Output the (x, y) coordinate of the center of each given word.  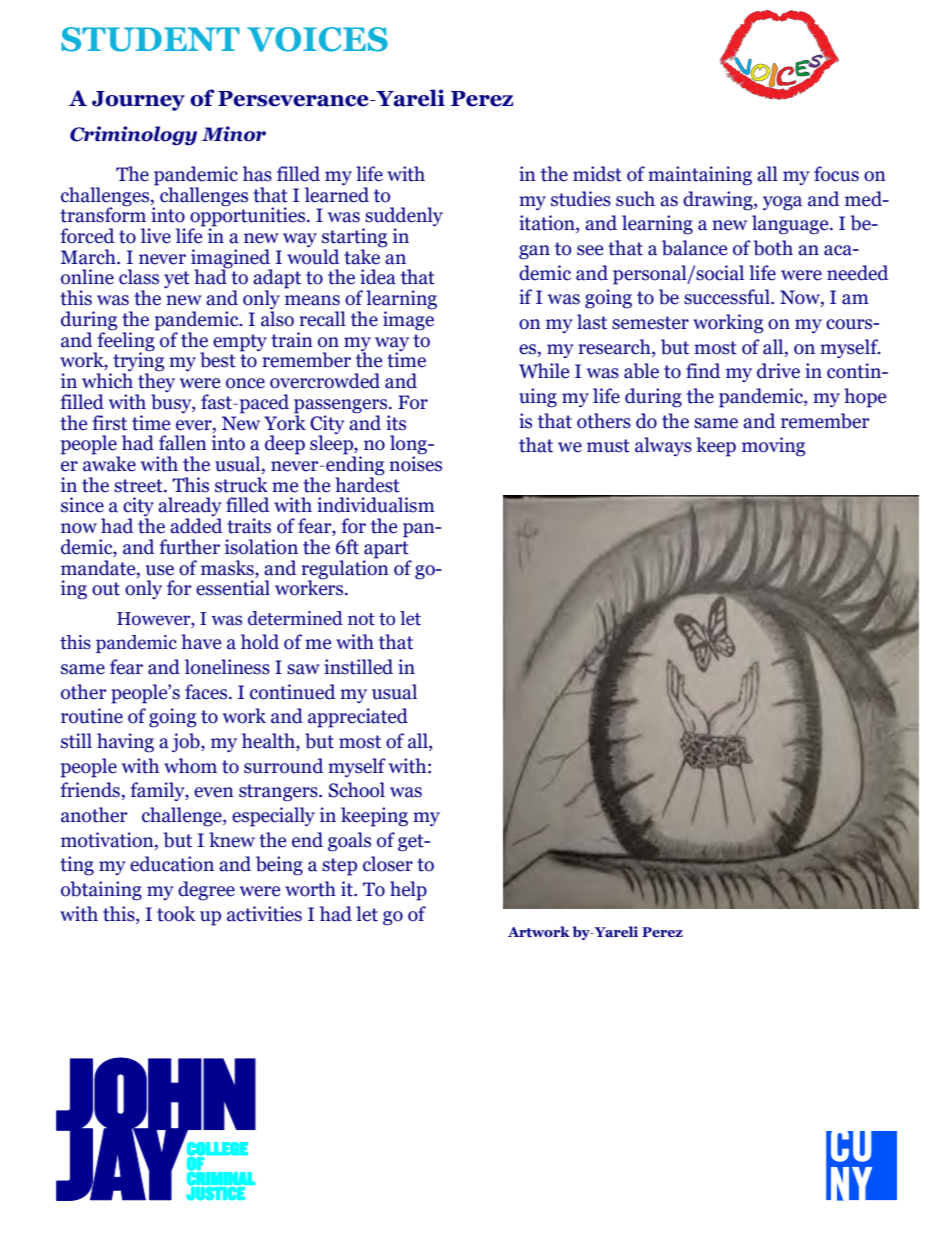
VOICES (317, 39)
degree (206, 891)
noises (415, 463)
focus (836, 174)
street (139, 486)
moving (773, 447)
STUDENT (150, 39)
